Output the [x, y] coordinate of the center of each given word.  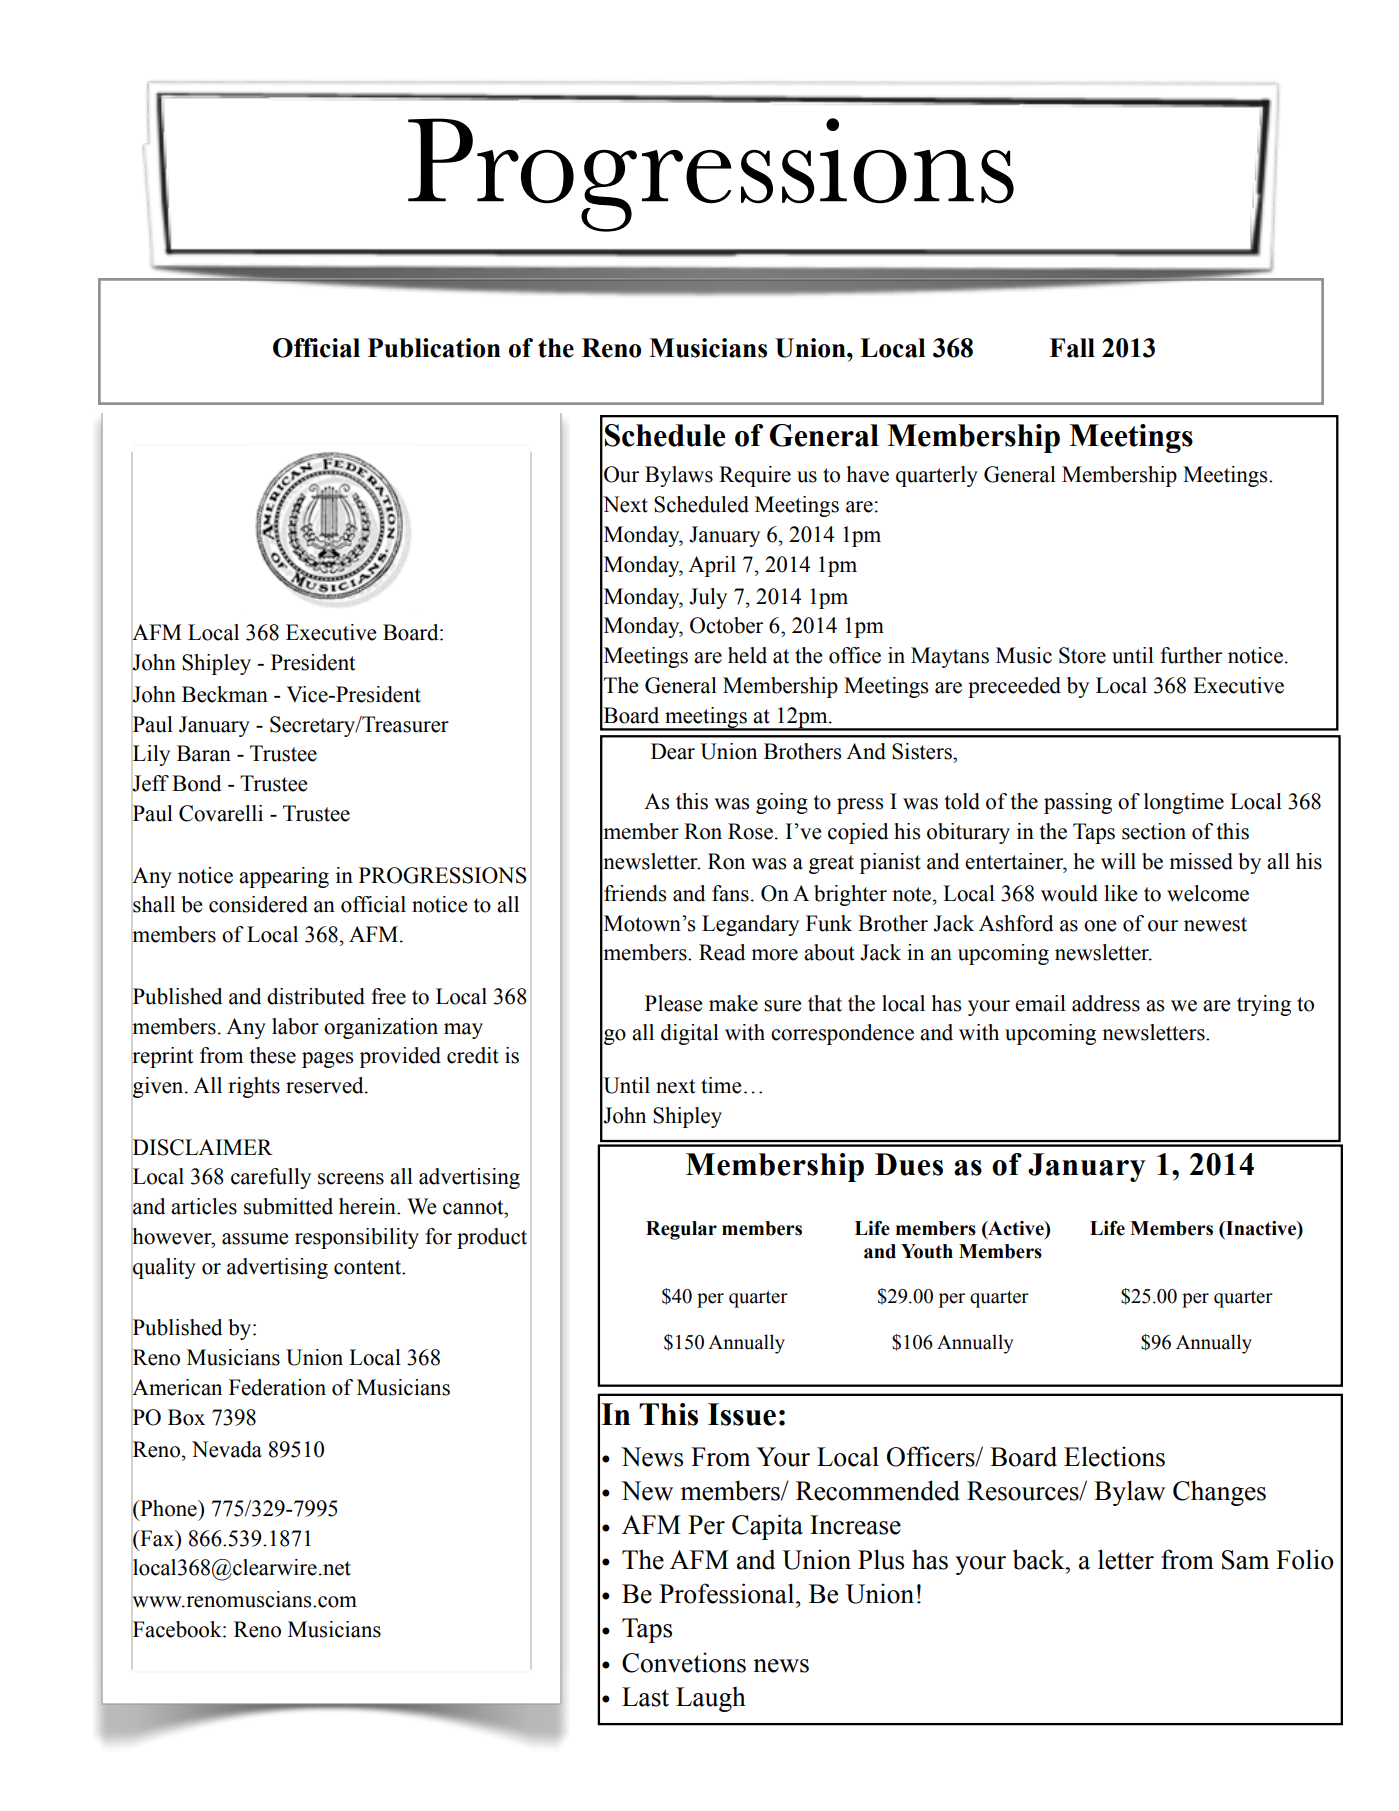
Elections [1114, 1456]
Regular [681, 1230]
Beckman [225, 694]
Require [755, 476]
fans [730, 893]
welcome [1208, 893]
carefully [271, 1178]
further [1191, 655]
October [726, 625]
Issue [742, 1414]
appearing [284, 877]
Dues [909, 1164]
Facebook [178, 1629]
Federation [277, 1387]
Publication [434, 348]
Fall [1072, 348]
